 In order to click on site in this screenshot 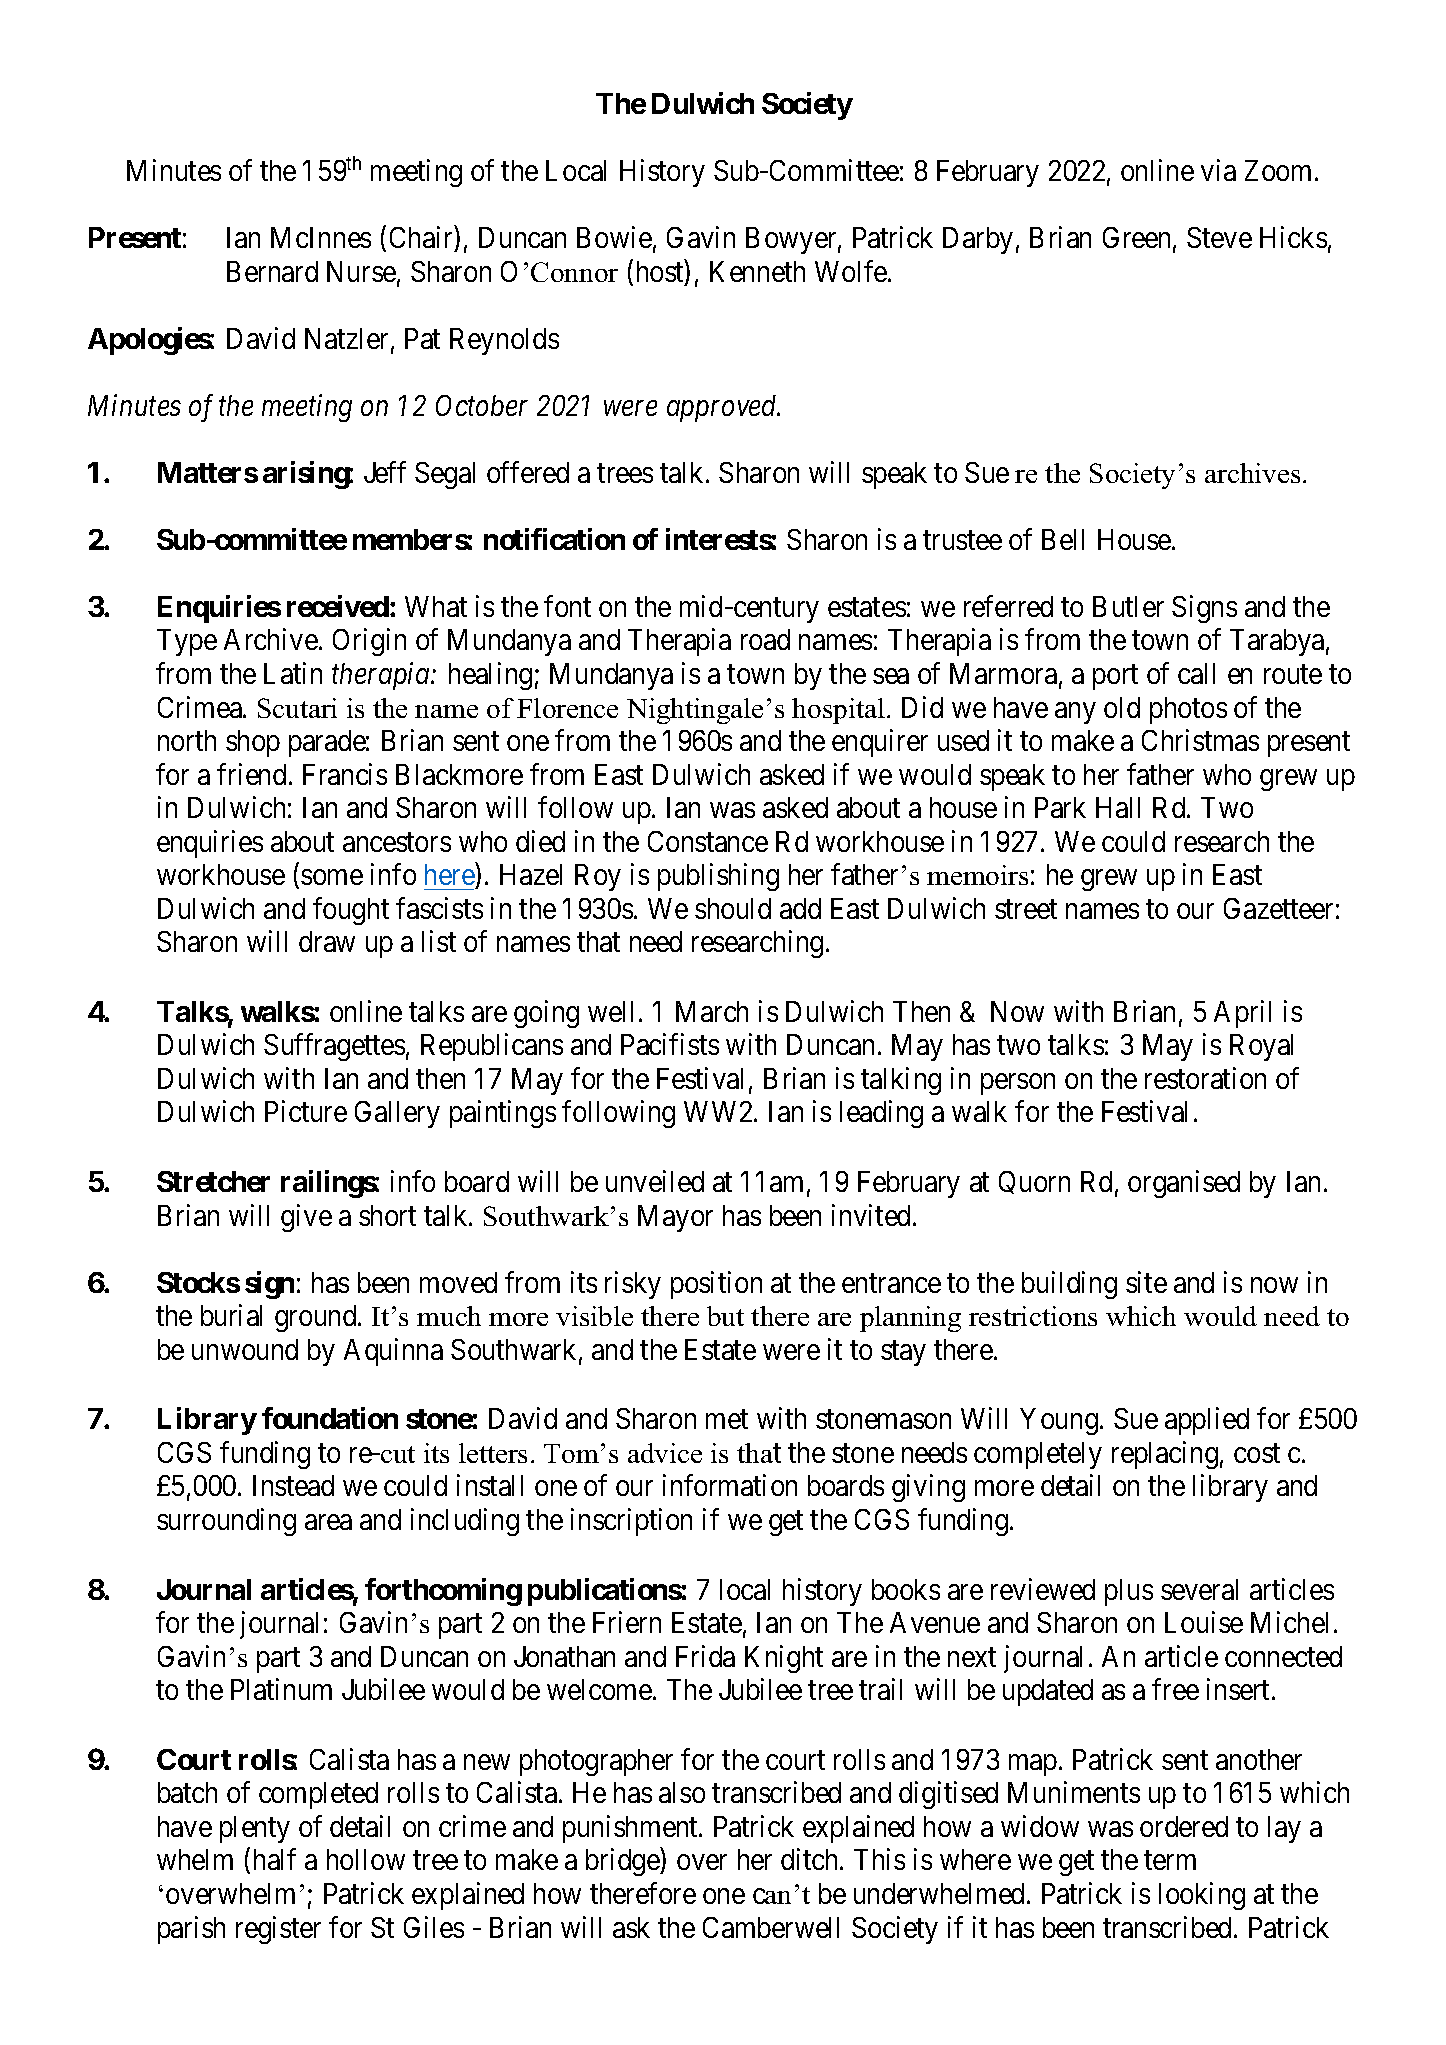, I will do `click(1146, 1282)`.
